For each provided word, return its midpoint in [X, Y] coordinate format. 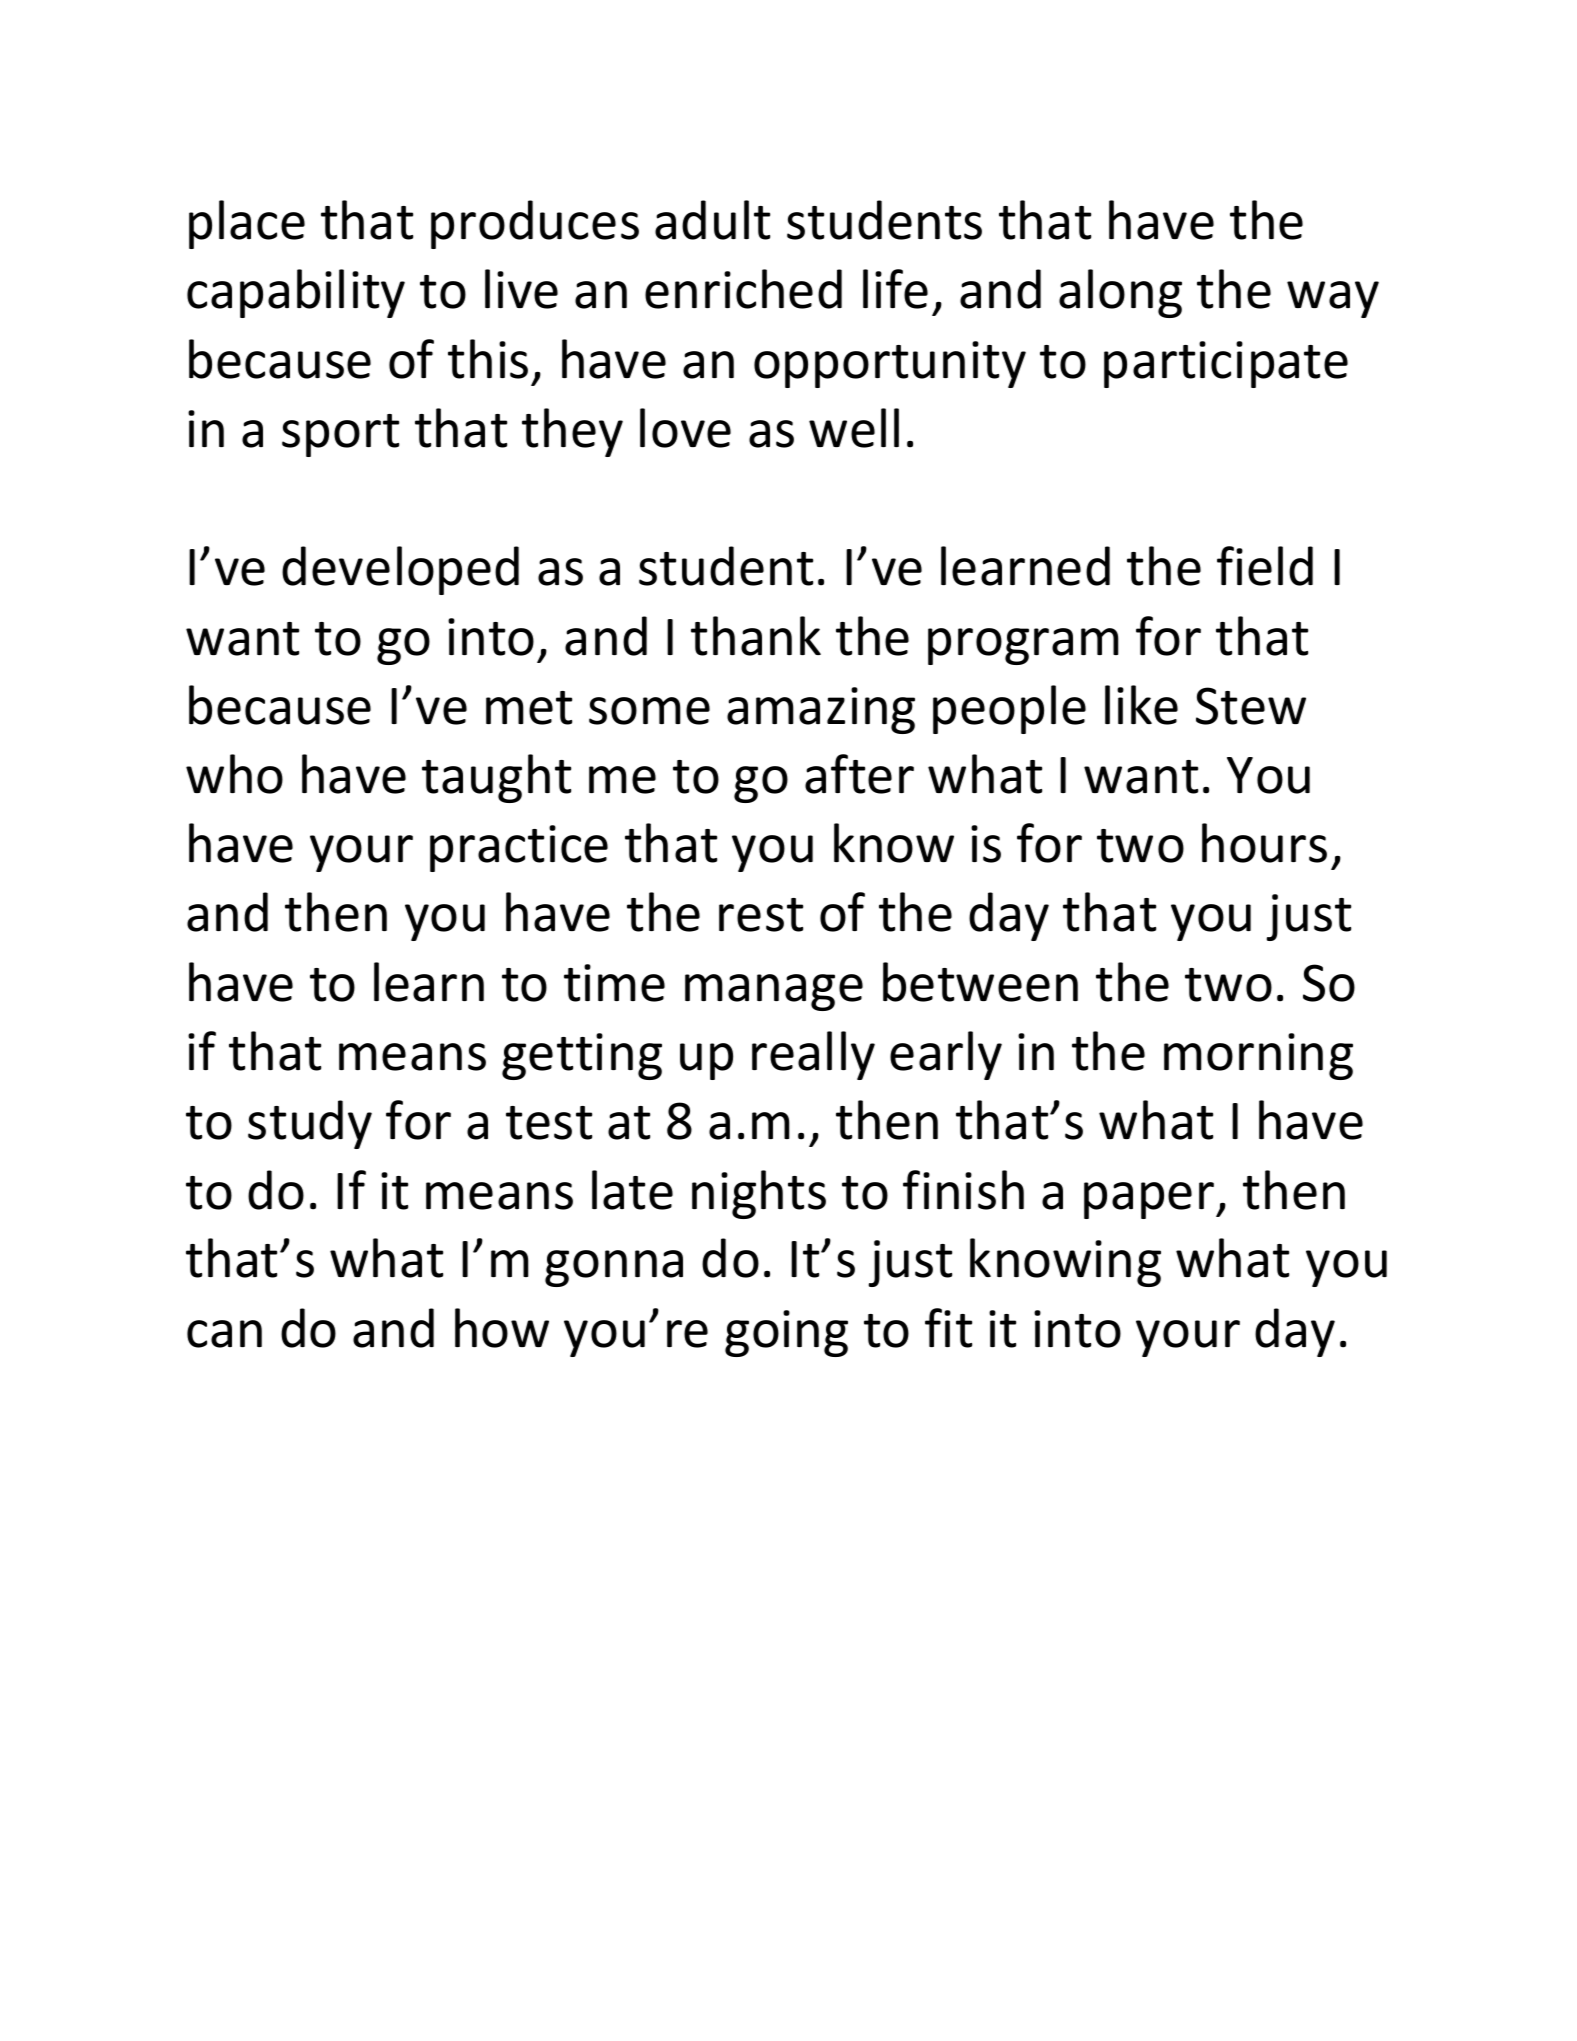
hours [1264, 843]
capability [296, 293]
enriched [743, 289]
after [859, 774]
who [234, 774]
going [786, 1333]
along [1120, 293]
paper [1149, 1200]
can [224, 1334]
